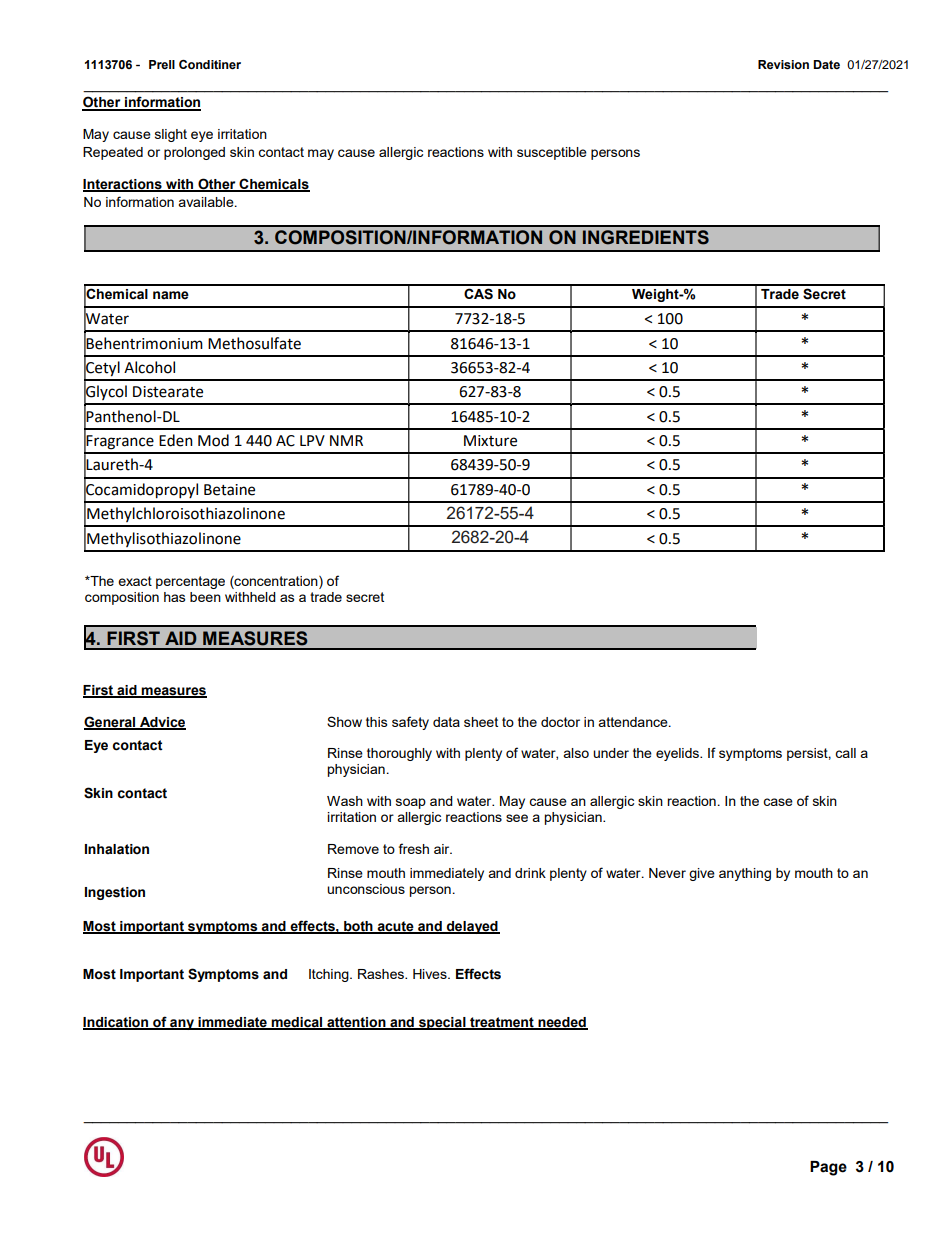  Describe the element at coordinates (115, 893) in the page. I see `Ingestion` at that location.
